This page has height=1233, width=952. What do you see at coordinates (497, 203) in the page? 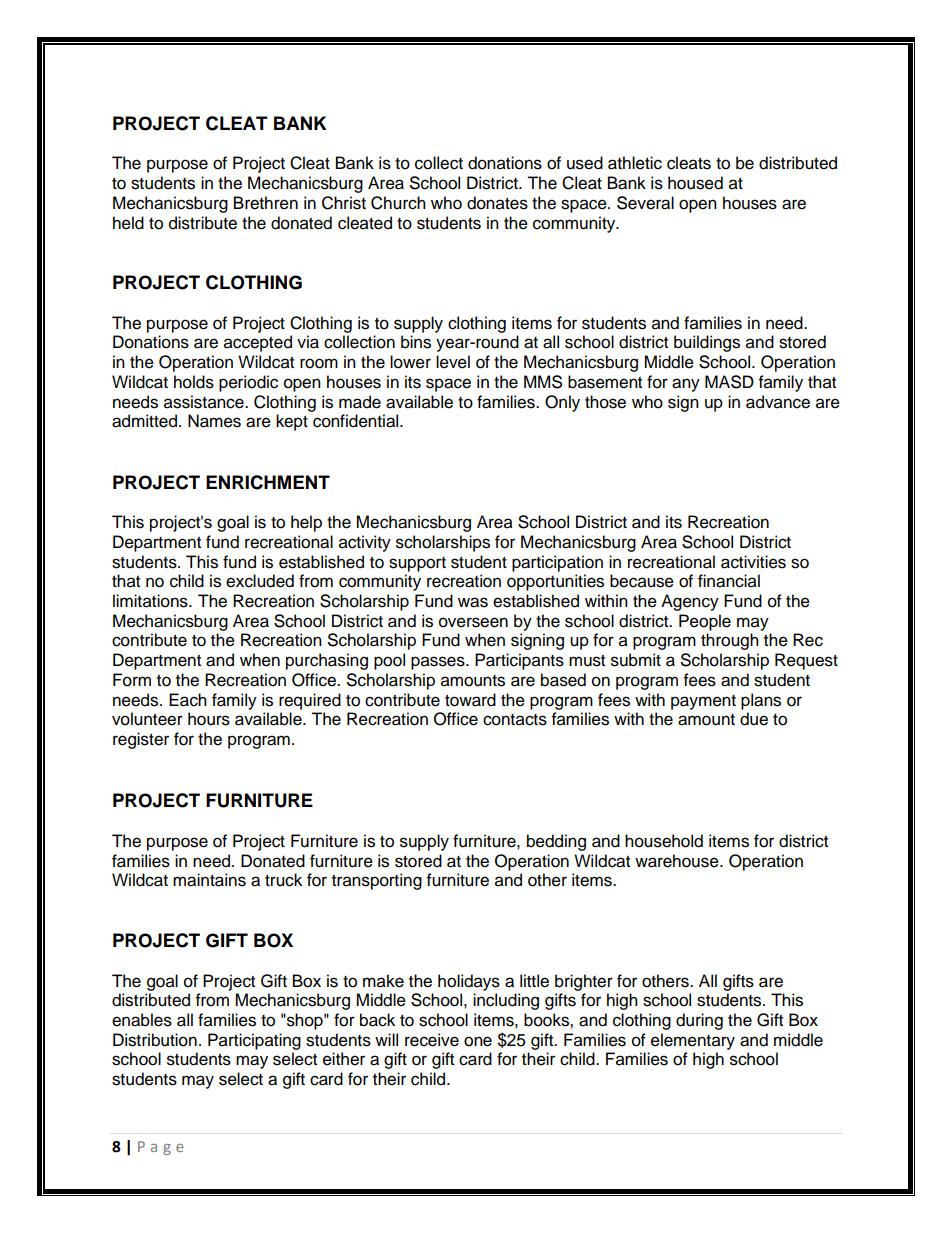
I see `donates` at bounding box center [497, 203].
